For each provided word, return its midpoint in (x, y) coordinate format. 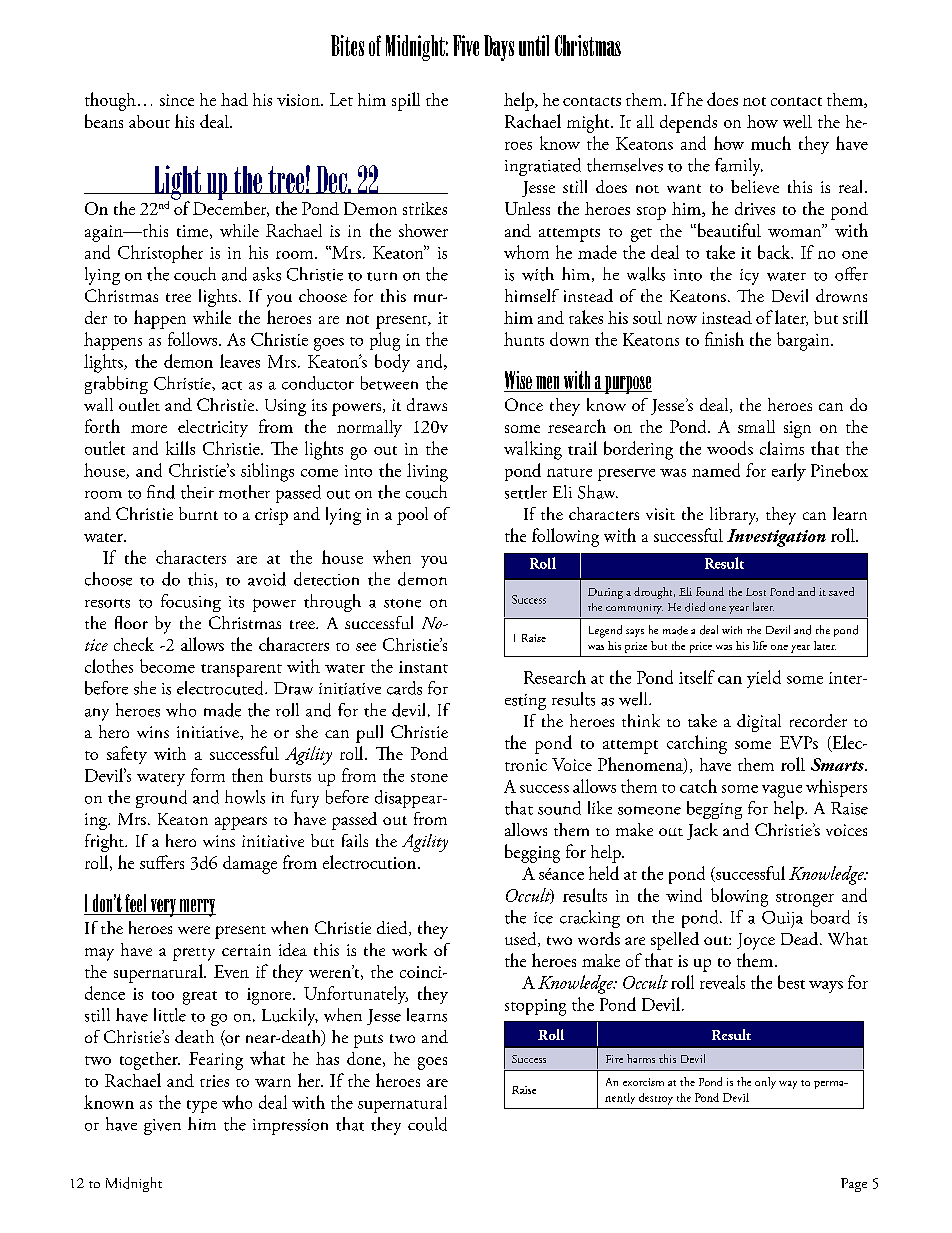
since (177, 100)
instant (423, 667)
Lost (756, 592)
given (162, 1127)
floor (131, 622)
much (771, 143)
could (427, 1124)
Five (466, 45)
